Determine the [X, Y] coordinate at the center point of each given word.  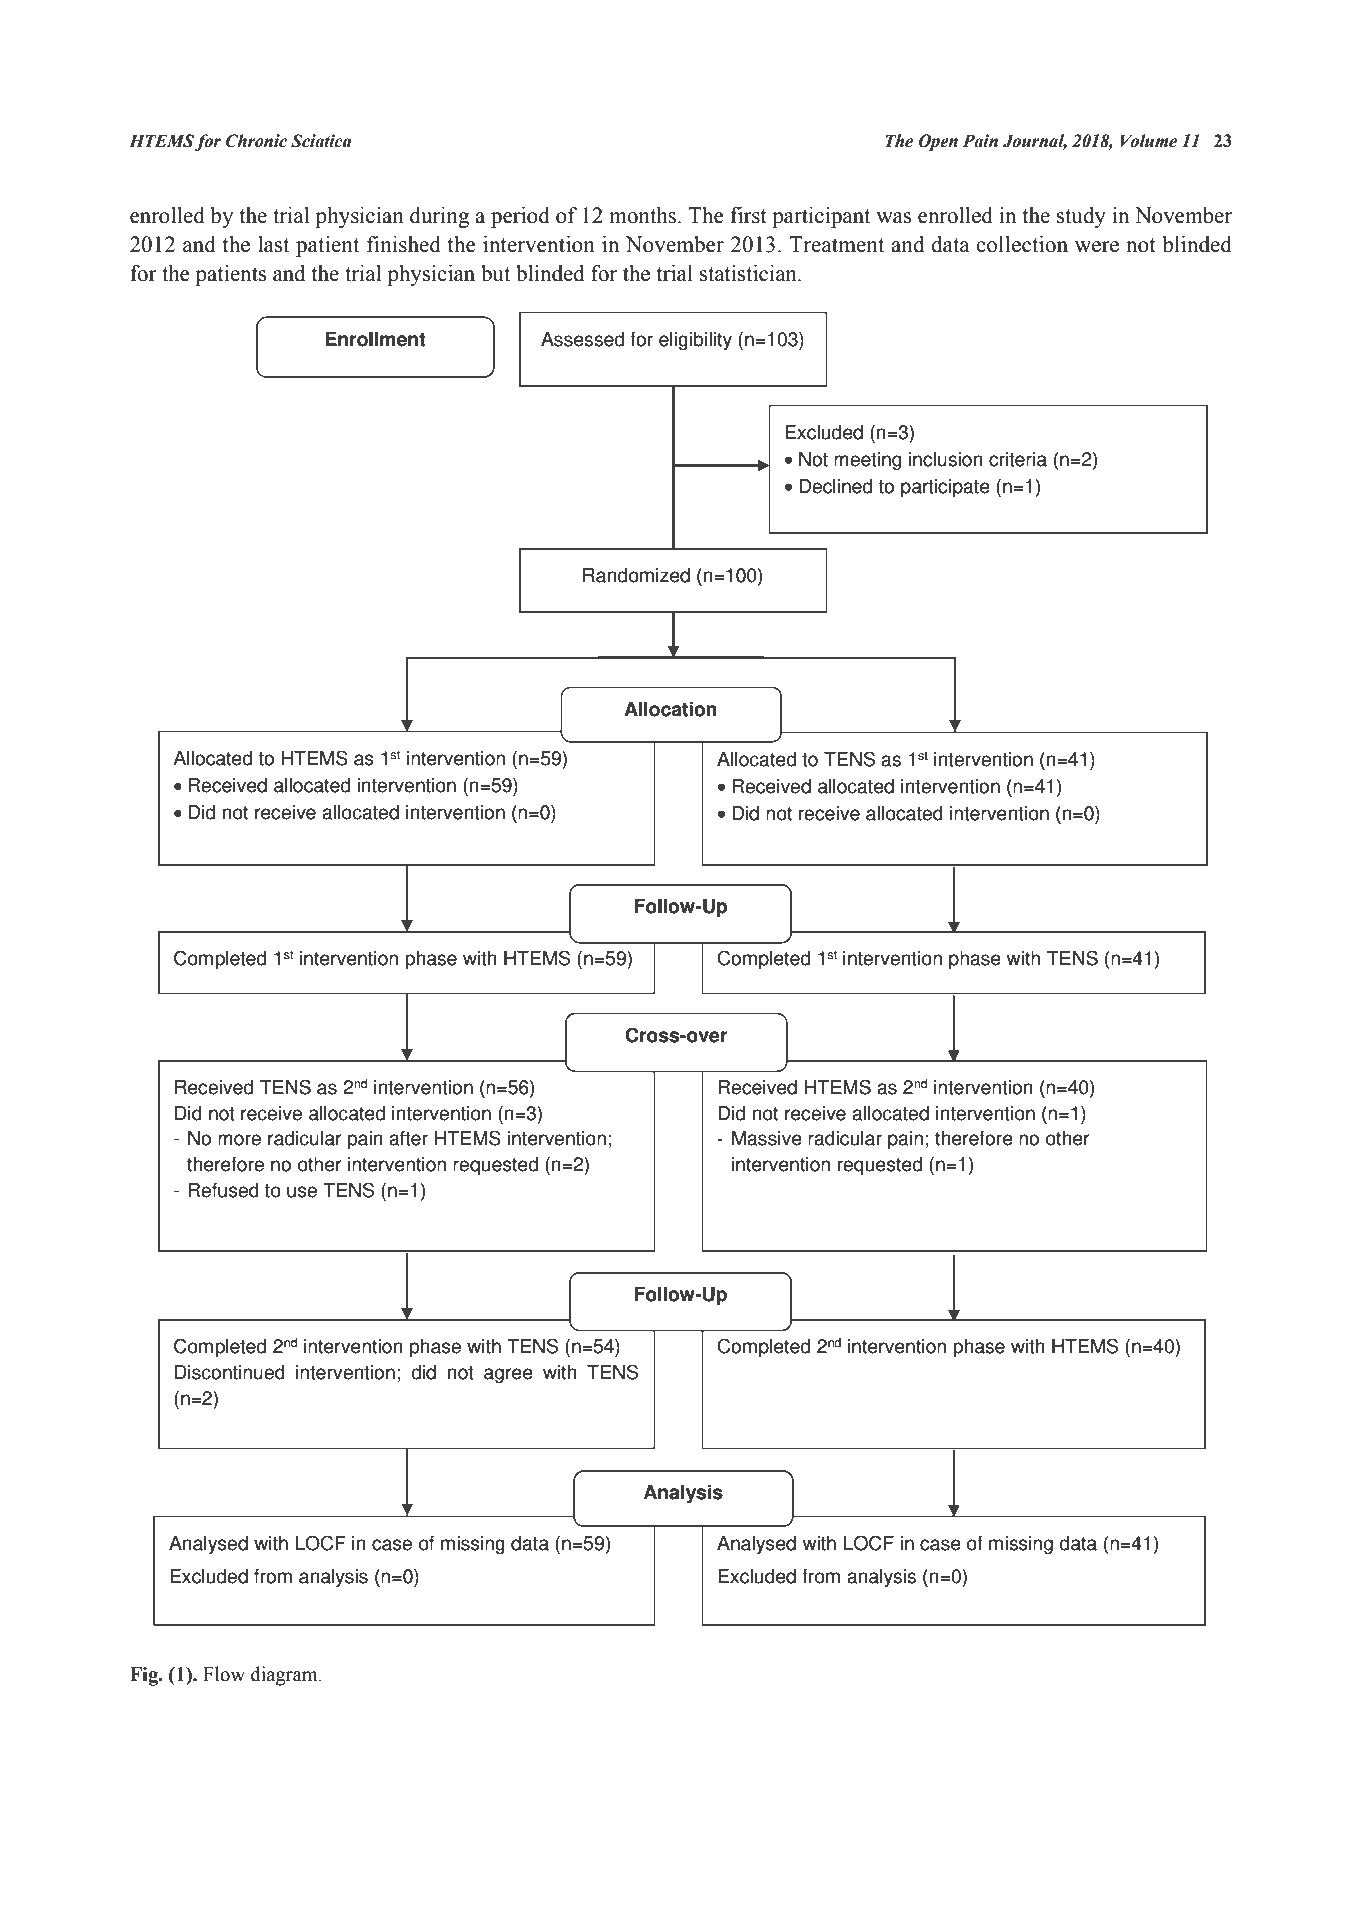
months [642, 215]
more [239, 1140]
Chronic [256, 141]
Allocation [670, 709]
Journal [1035, 142]
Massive [767, 1138]
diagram [285, 1676]
